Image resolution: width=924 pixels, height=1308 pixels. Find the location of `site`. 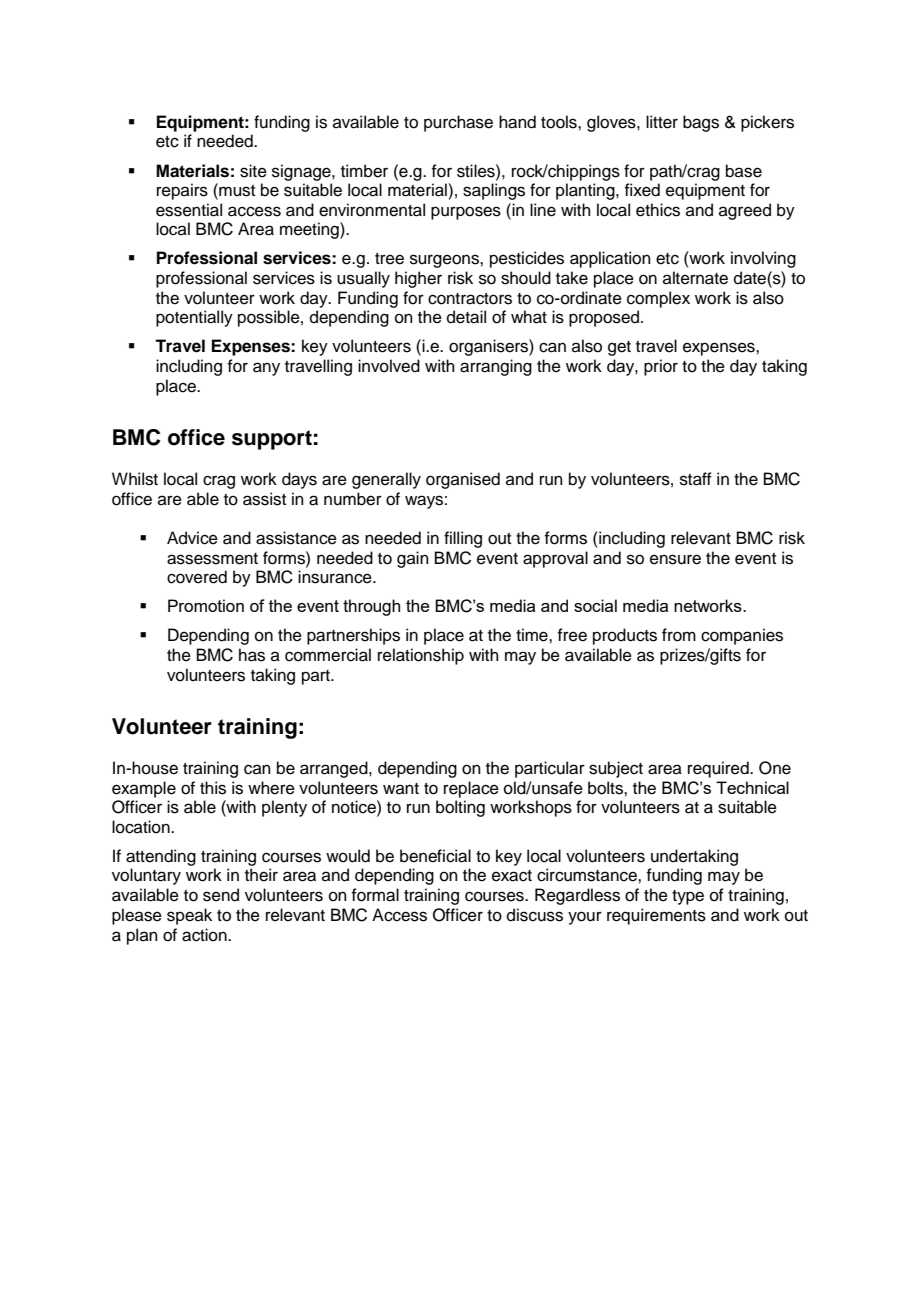

site is located at coordinates (253, 171).
